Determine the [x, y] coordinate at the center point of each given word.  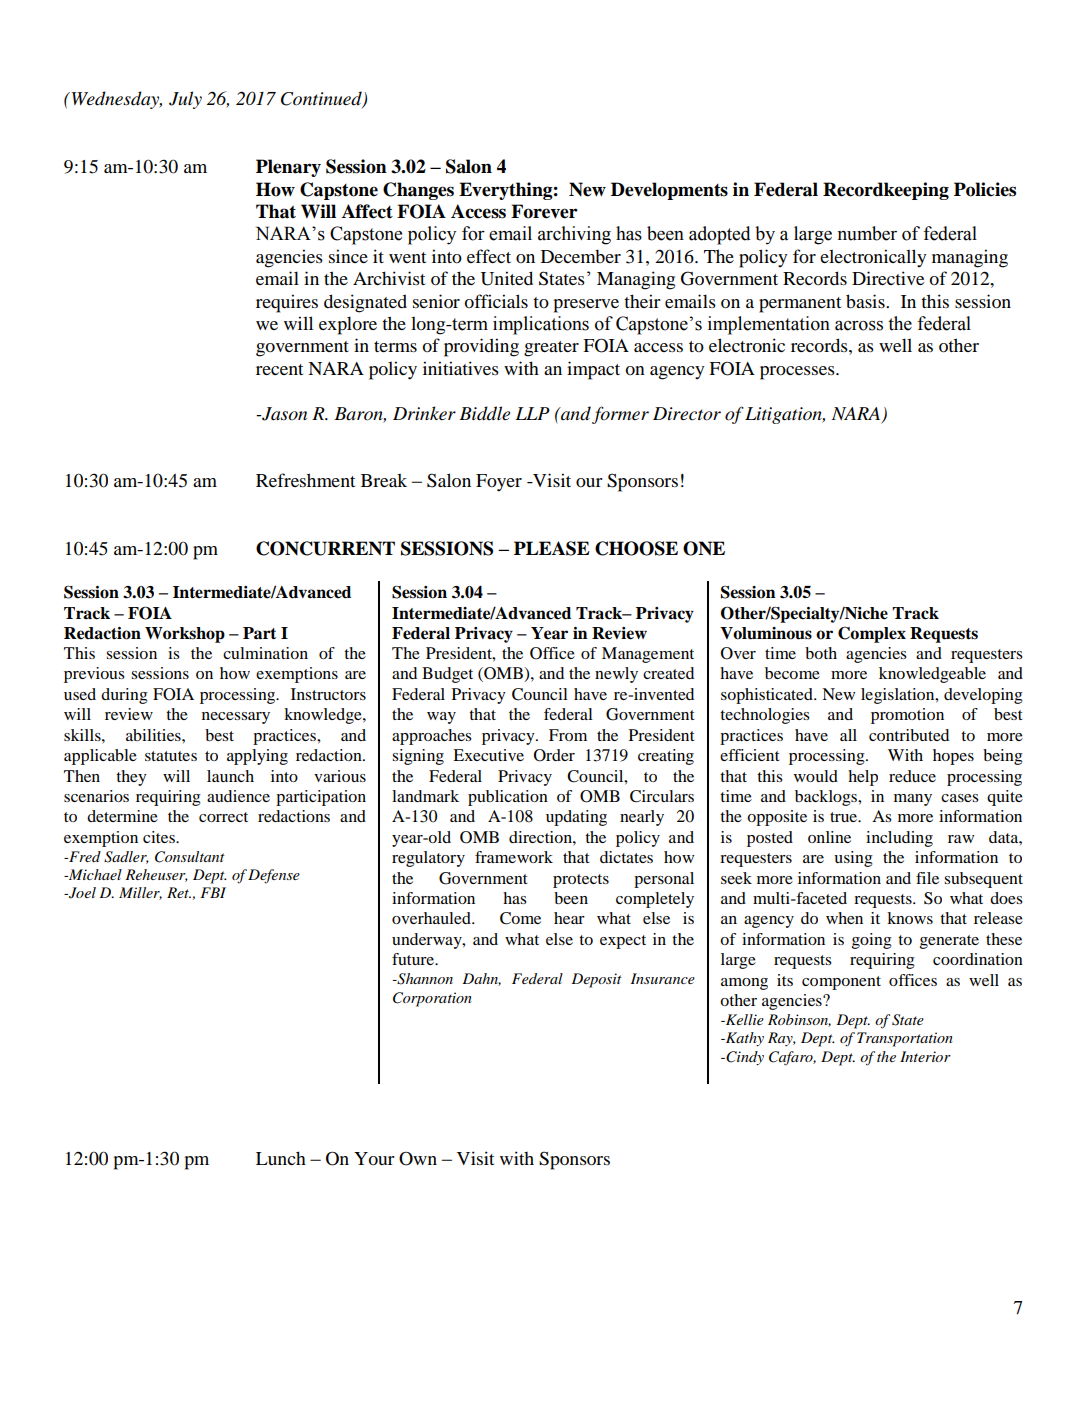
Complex [872, 634]
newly [616, 675]
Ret [179, 892]
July [185, 100]
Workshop [185, 635]
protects [581, 881]
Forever [544, 211]
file [927, 878]
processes [798, 373]
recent [279, 369]
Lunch [281, 1158]
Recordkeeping [886, 191]
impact [593, 370]
